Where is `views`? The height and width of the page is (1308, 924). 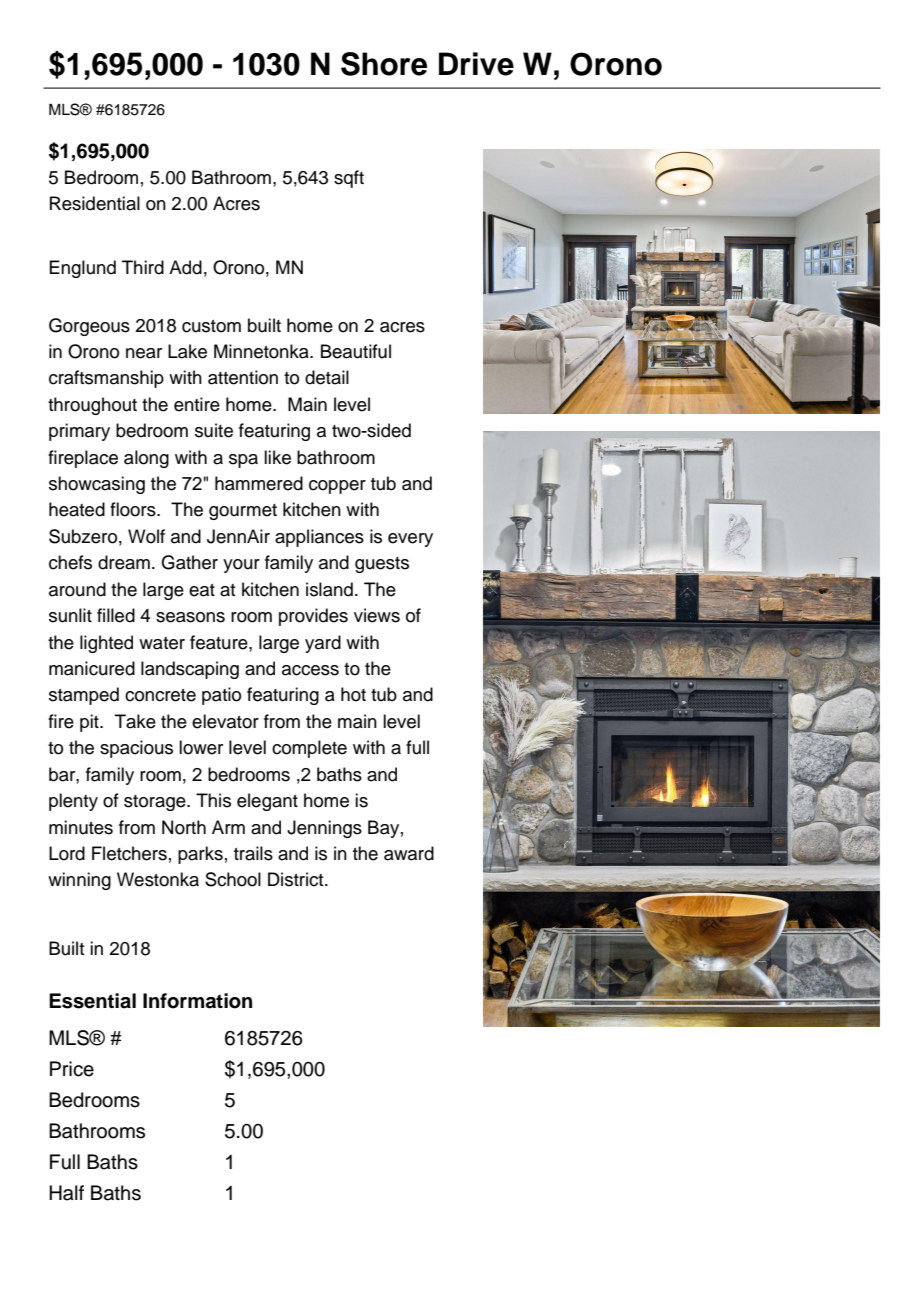
views is located at coordinates (377, 615).
